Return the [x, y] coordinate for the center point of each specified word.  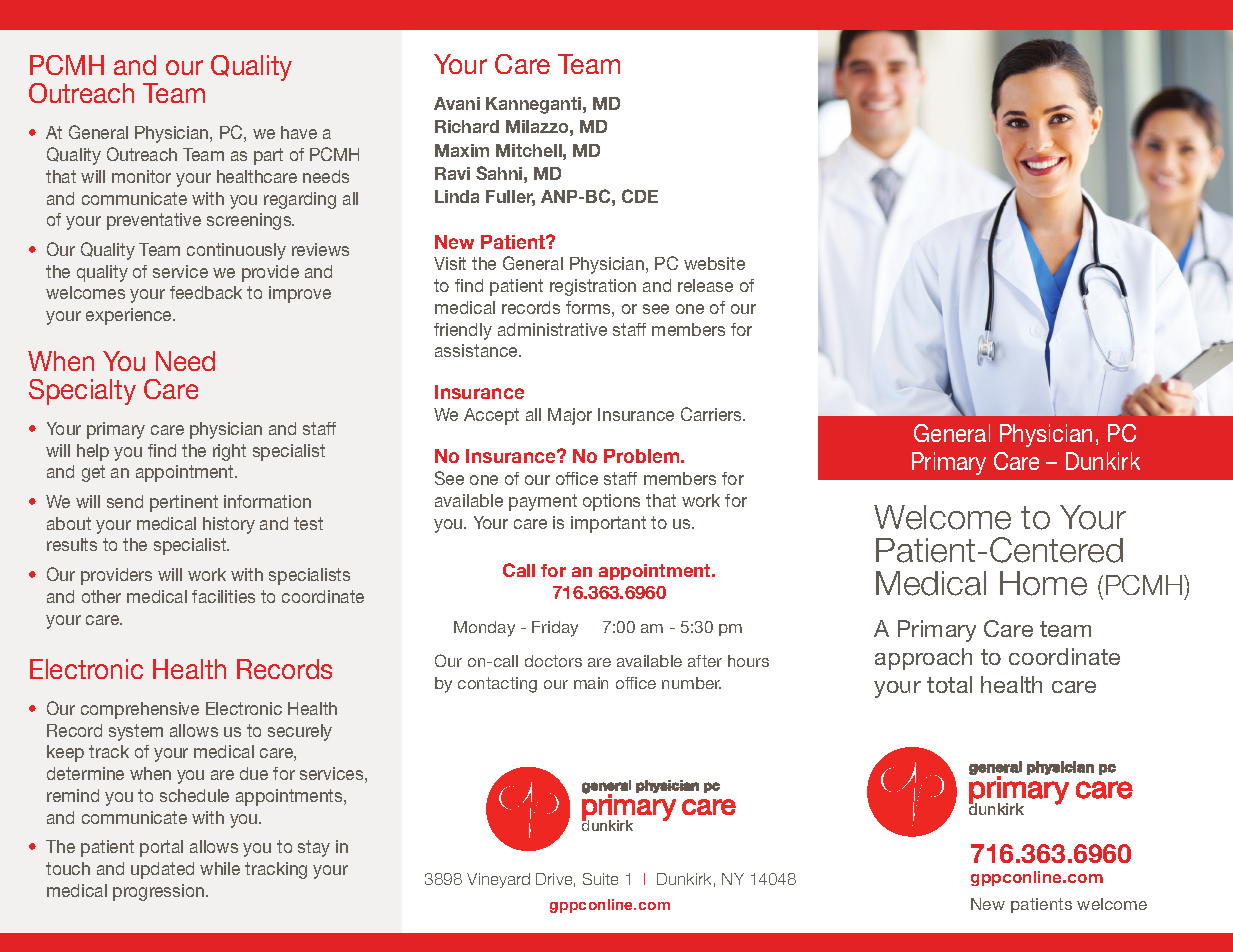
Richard [467, 126]
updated [162, 870]
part [268, 156]
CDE [640, 196]
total [949, 684]
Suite [600, 879]
